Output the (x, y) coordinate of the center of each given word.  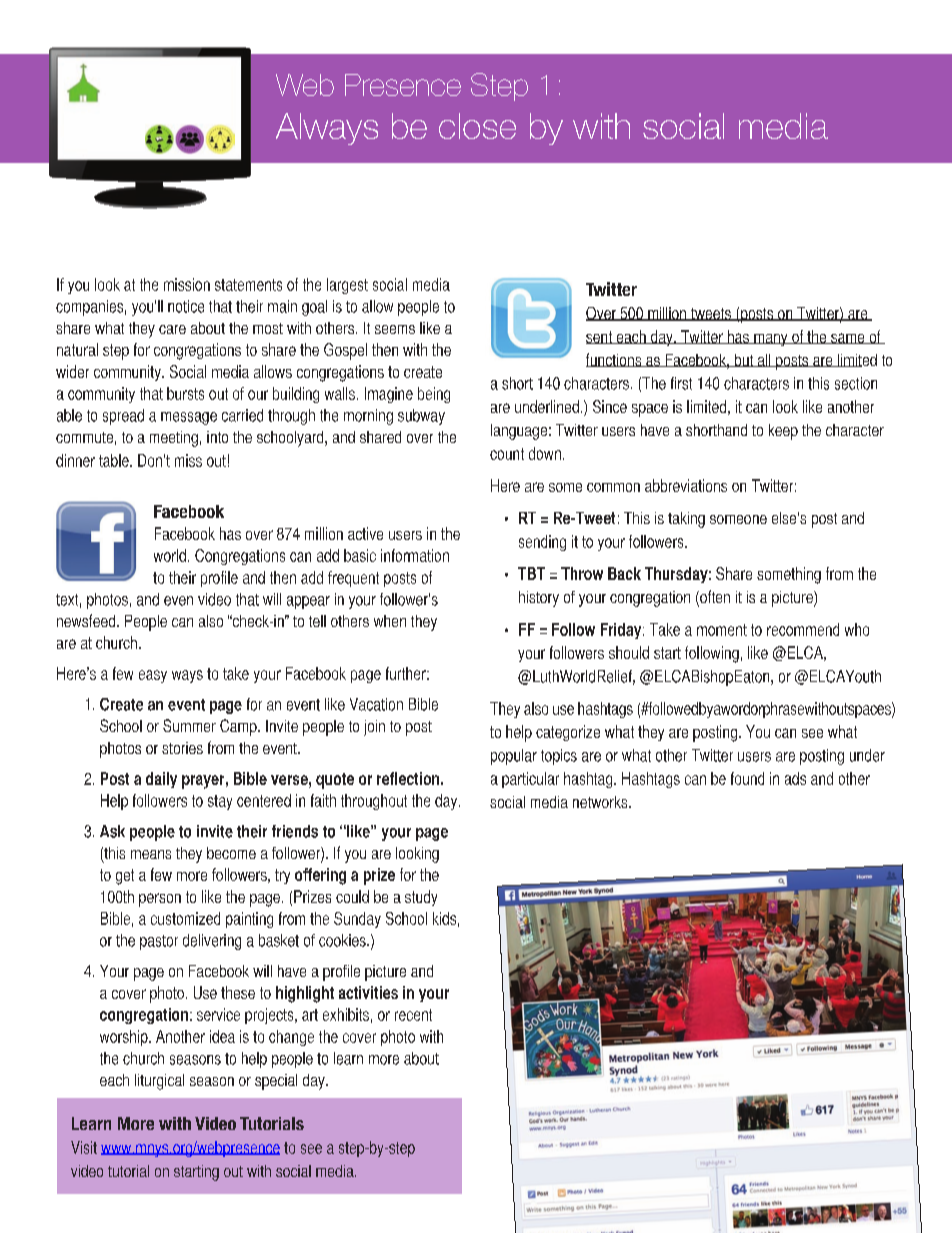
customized (185, 918)
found (747, 778)
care (172, 329)
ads (795, 778)
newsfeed (87, 620)
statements (248, 285)
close (477, 126)
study (421, 898)
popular (514, 757)
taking (686, 520)
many (771, 340)
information (415, 555)
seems (395, 329)
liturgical (159, 1082)
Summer (189, 725)
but (744, 360)
